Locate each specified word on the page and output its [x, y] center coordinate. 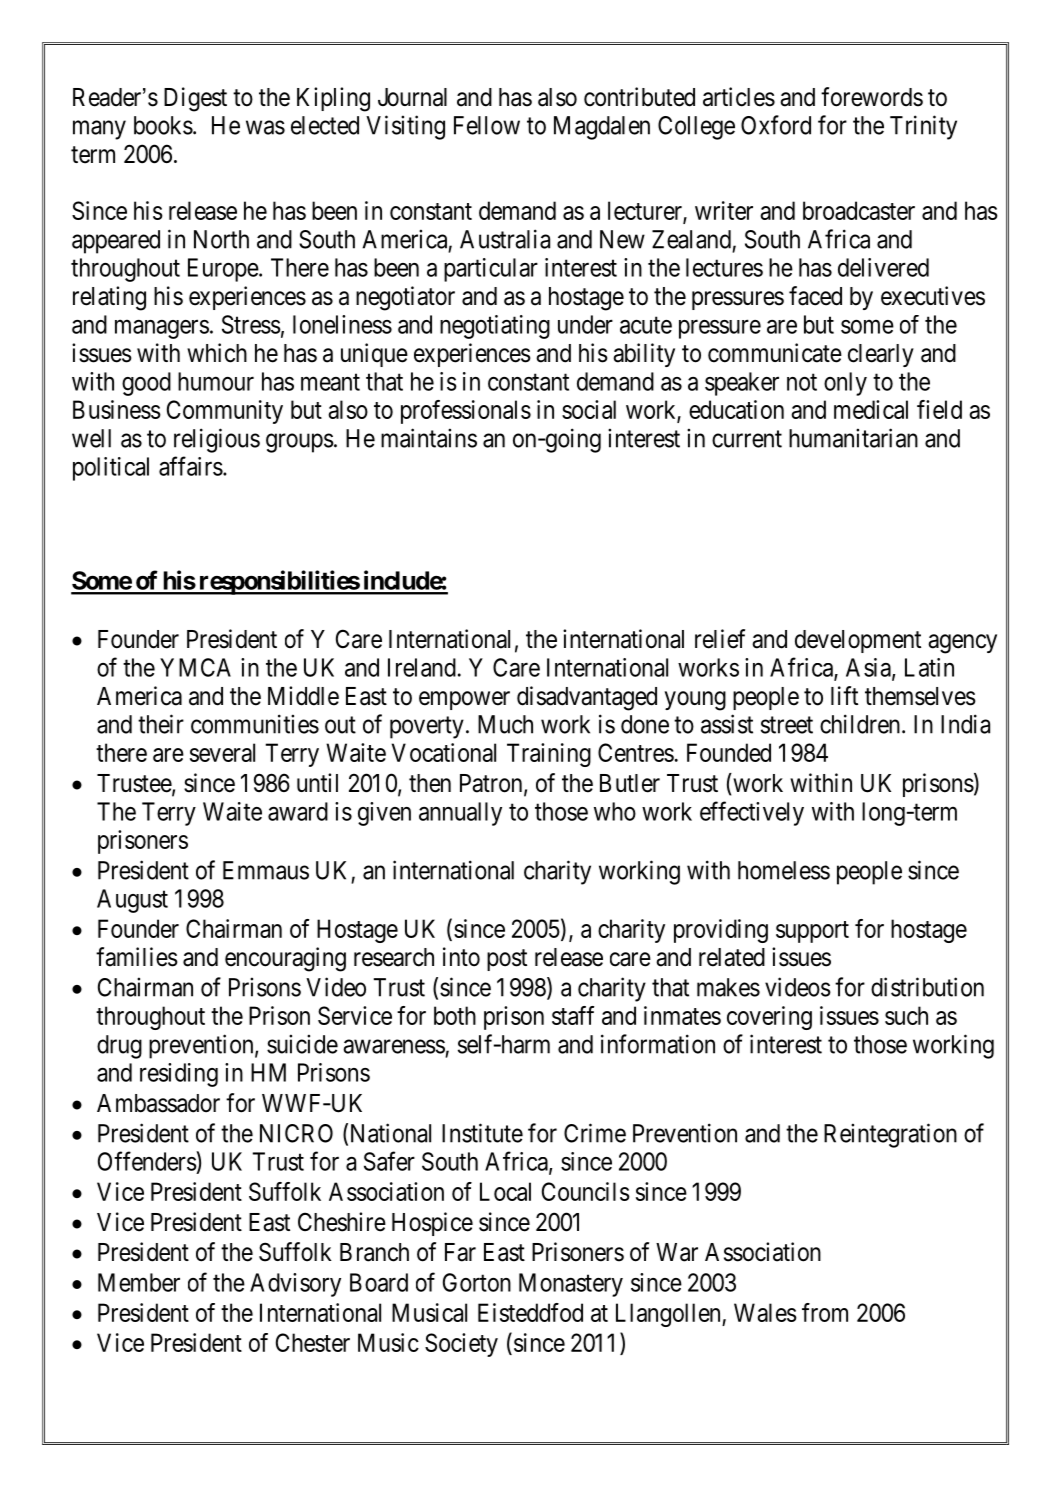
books [163, 125]
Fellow [487, 125]
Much [505, 724]
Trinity [923, 127]
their [161, 724]
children [860, 724]
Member [139, 1282]
